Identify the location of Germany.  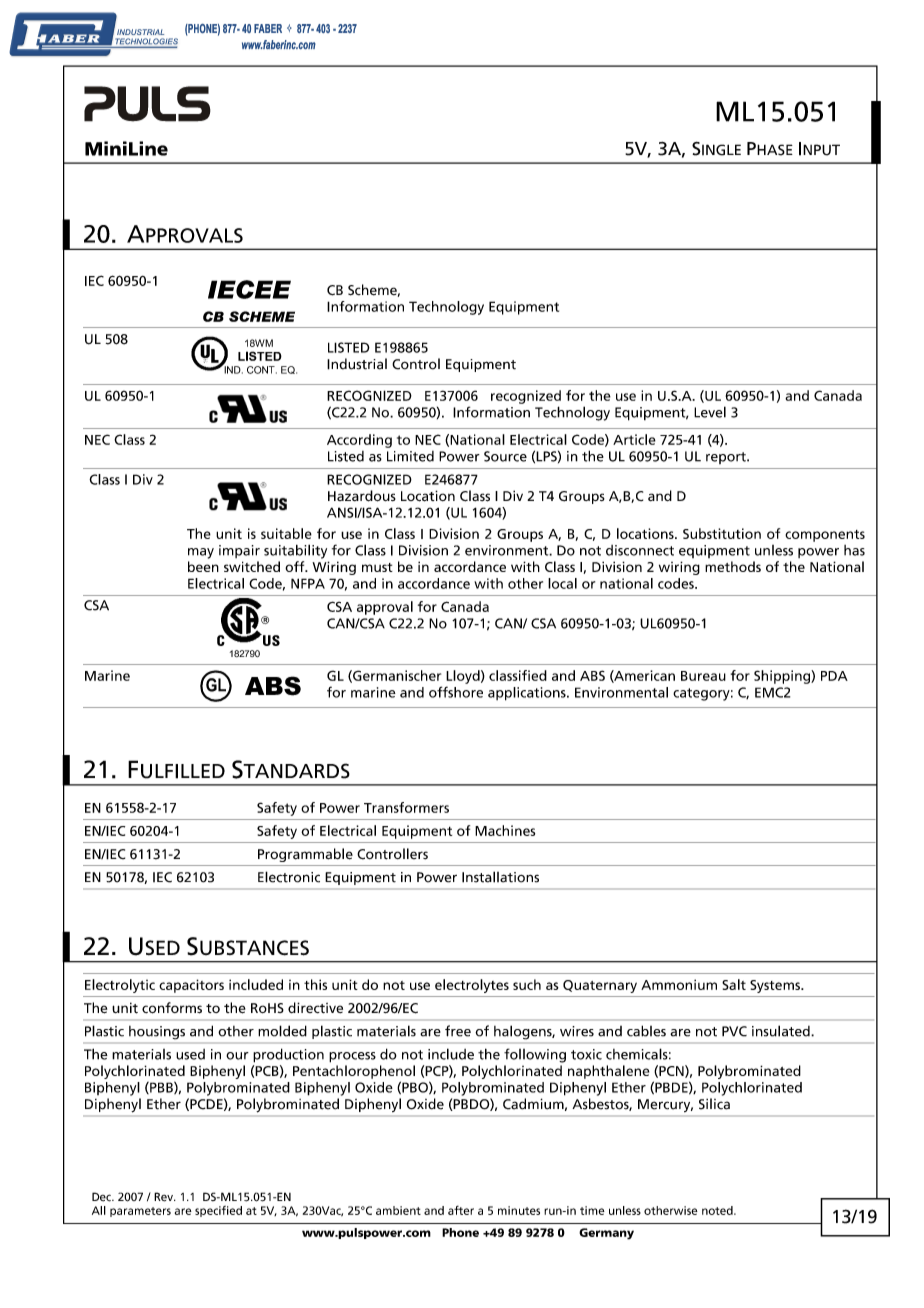
(606, 1234).
